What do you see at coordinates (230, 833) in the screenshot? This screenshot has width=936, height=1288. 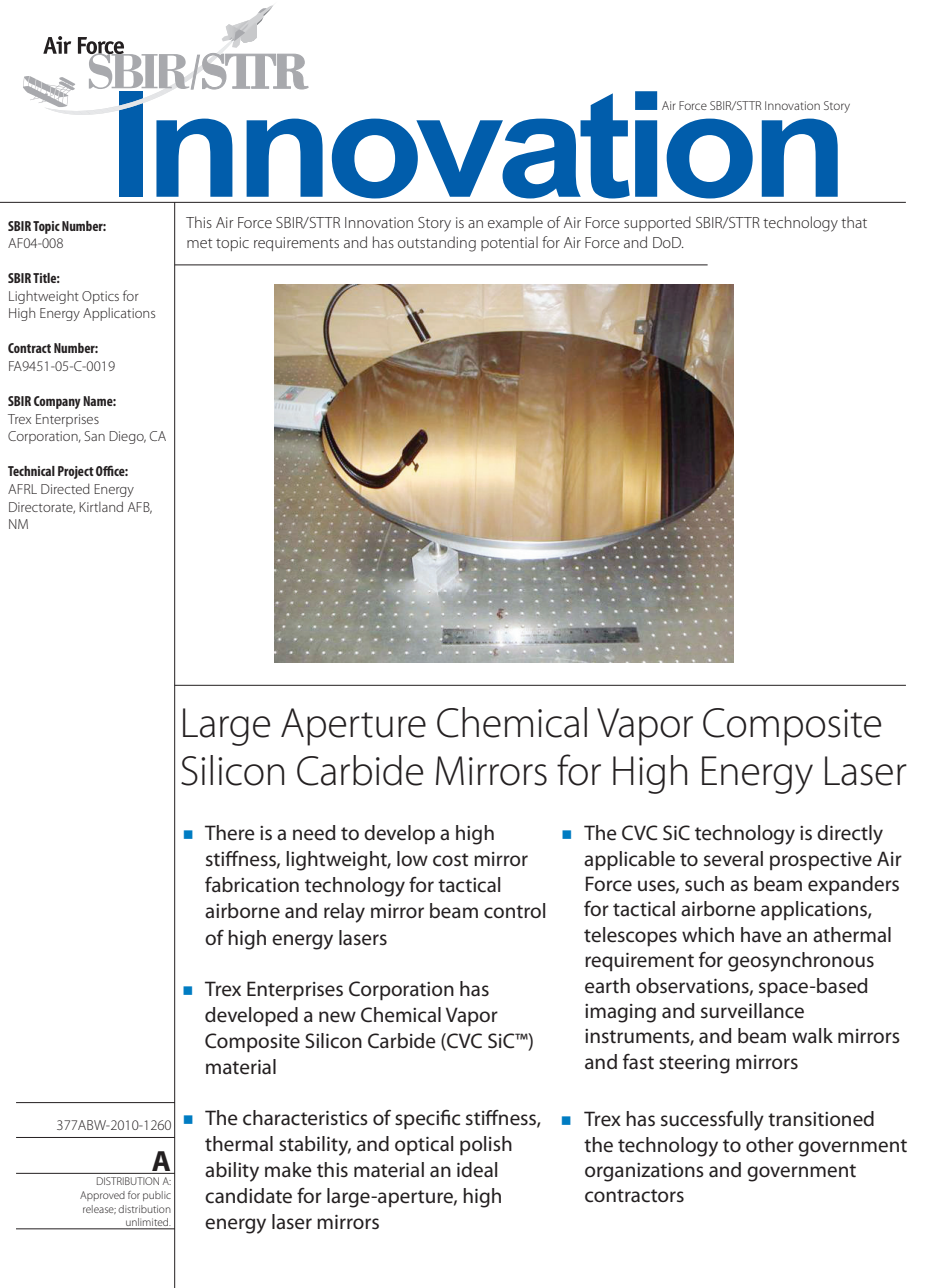 I see `There` at bounding box center [230, 833].
